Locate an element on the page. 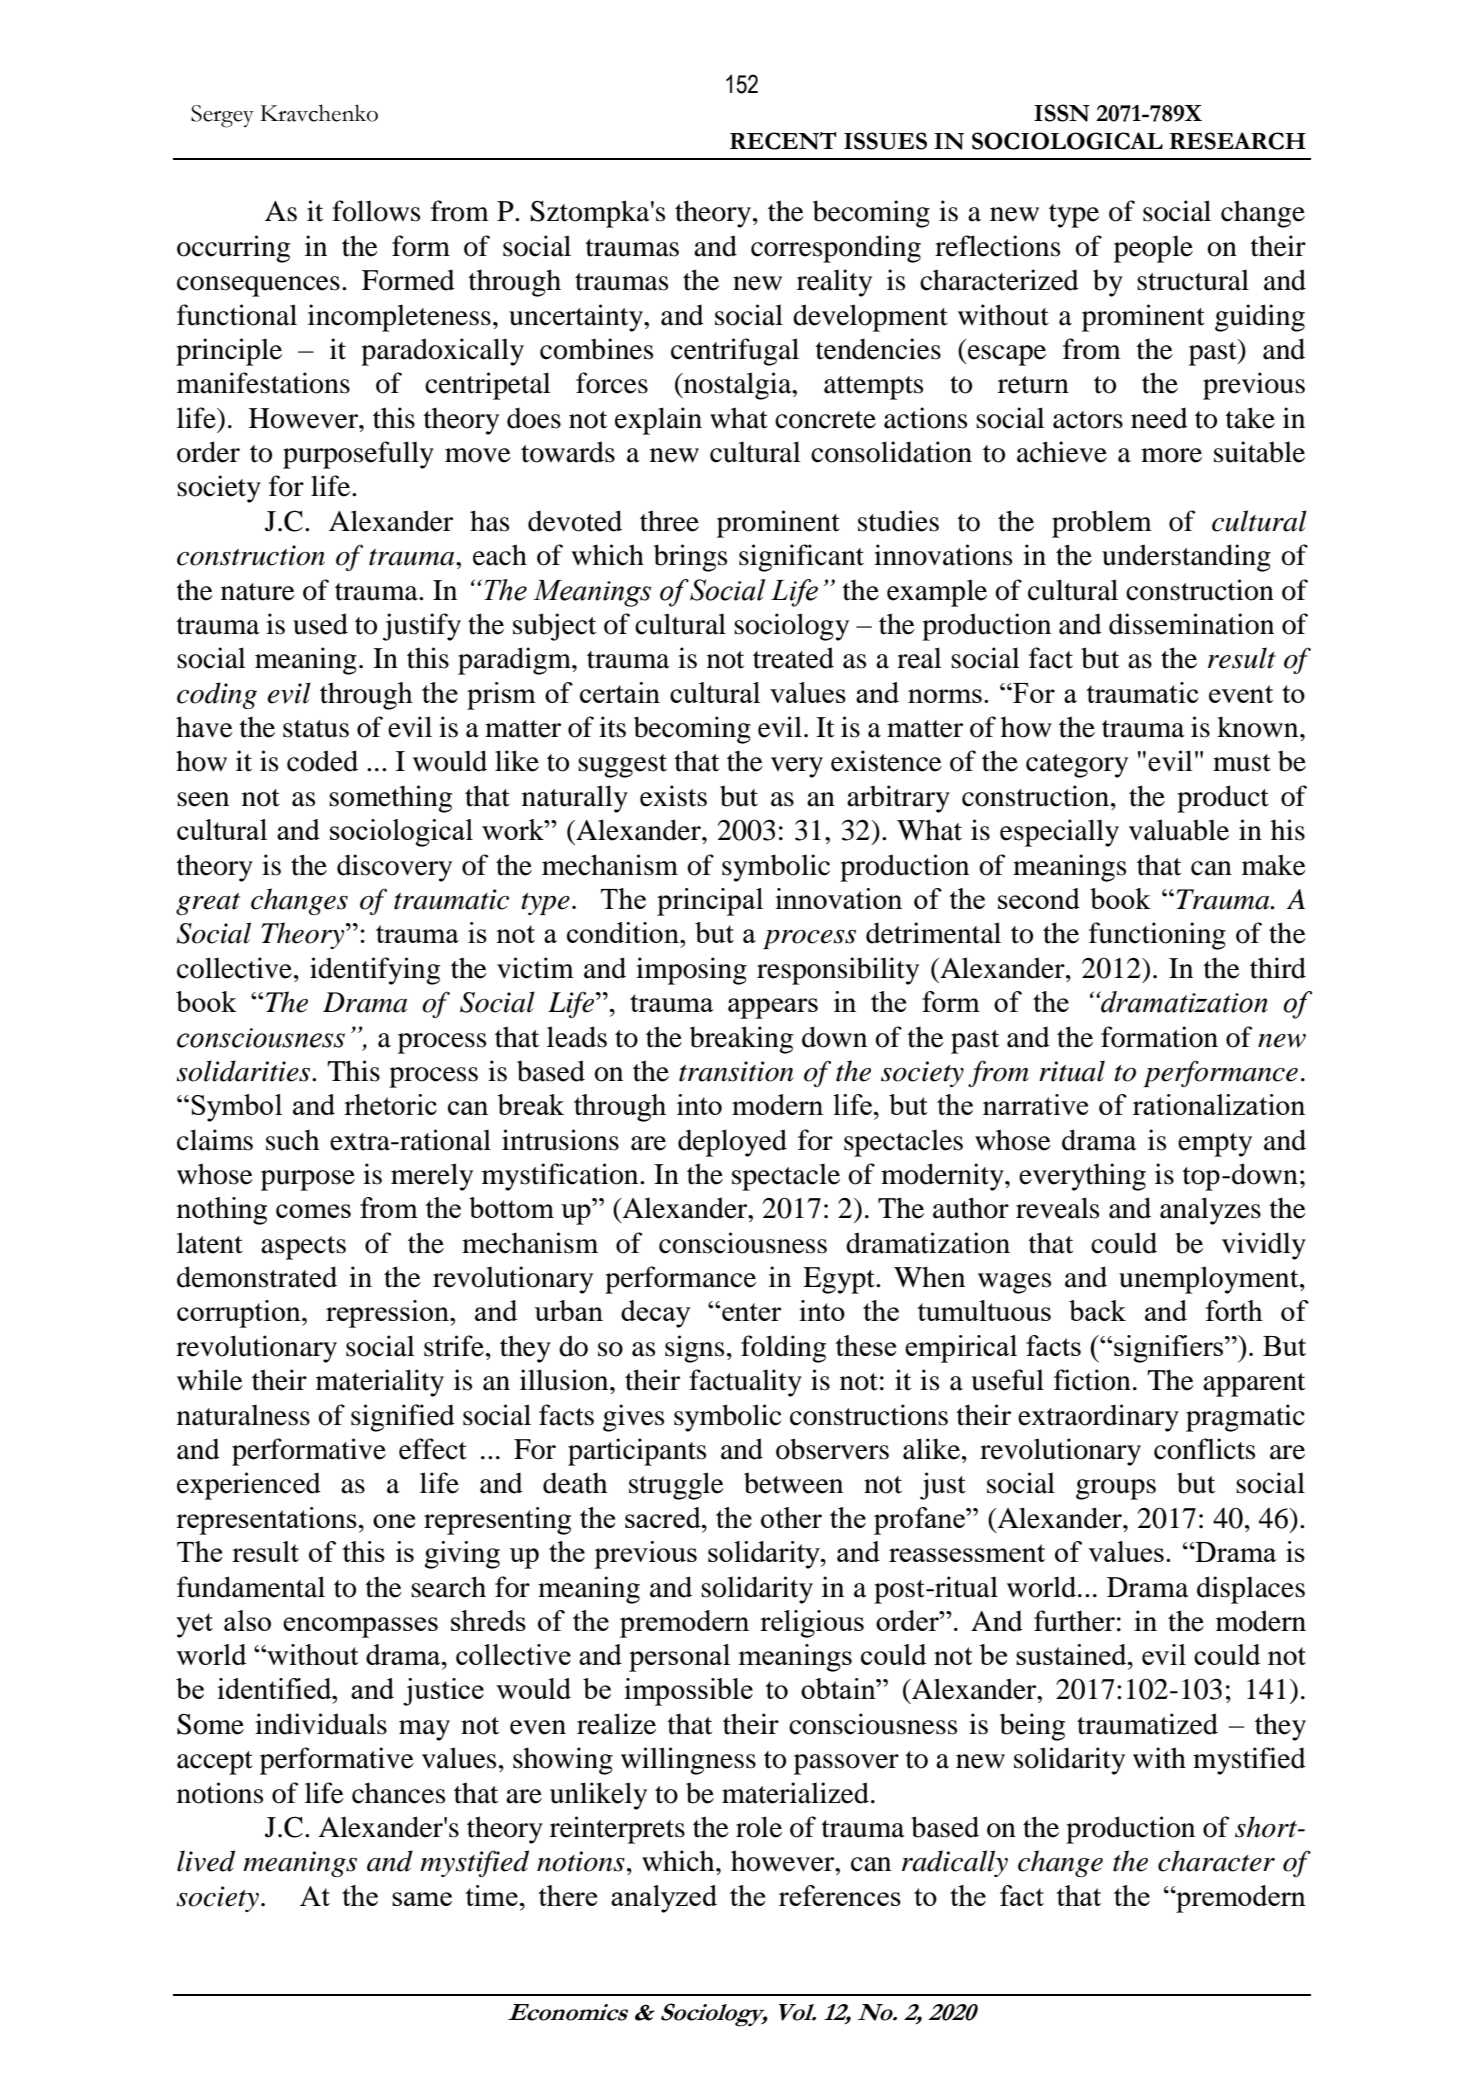 This page has height=2097, width=1483. RECENT is located at coordinates (783, 141).
